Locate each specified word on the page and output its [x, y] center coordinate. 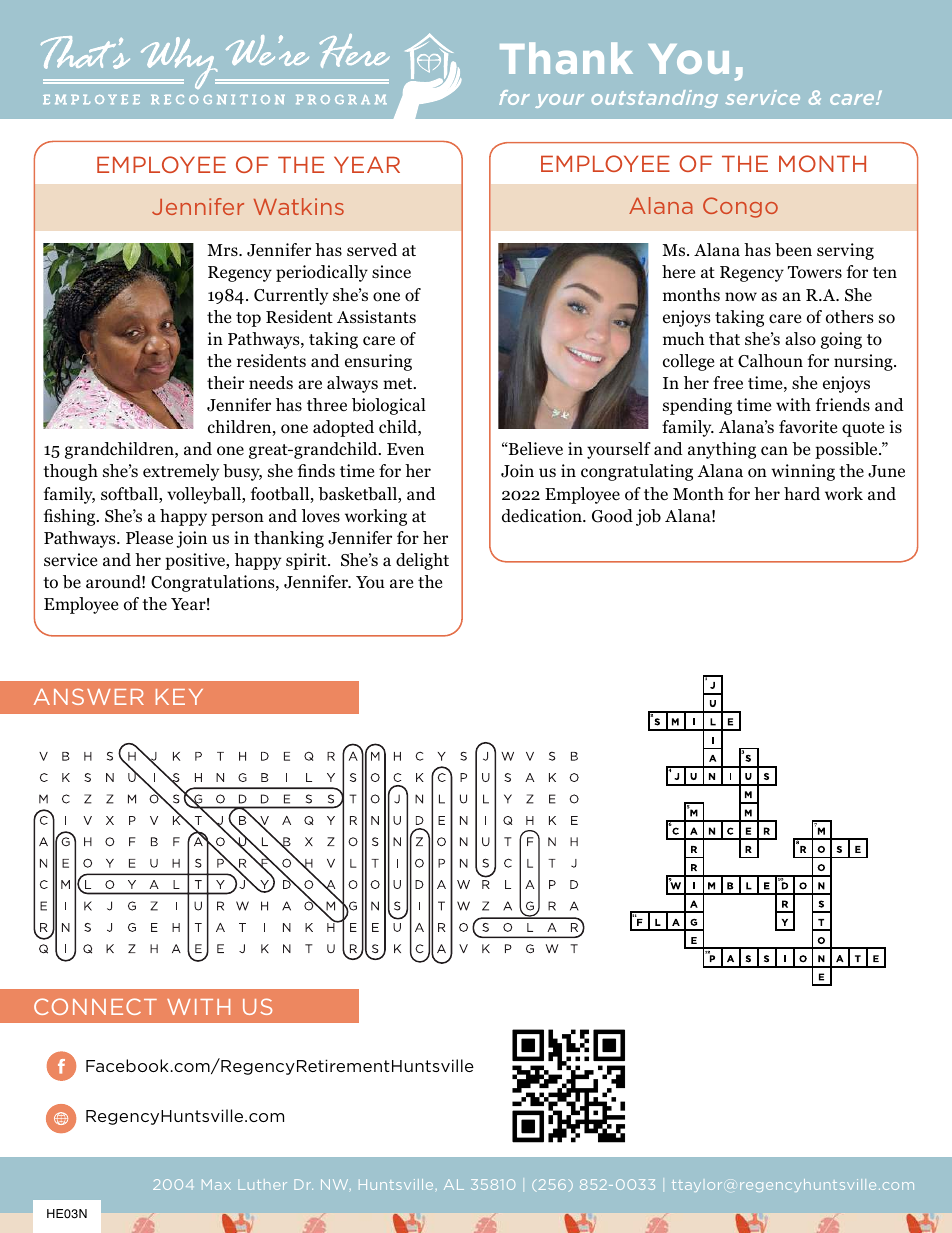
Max [216, 1184]
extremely [181, 472]
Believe [535, 449]
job [648, 517]
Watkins [299, 206]
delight [422, 561]
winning [803, 472]
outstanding [654, 99]
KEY [179, 697]
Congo [740, 207]
